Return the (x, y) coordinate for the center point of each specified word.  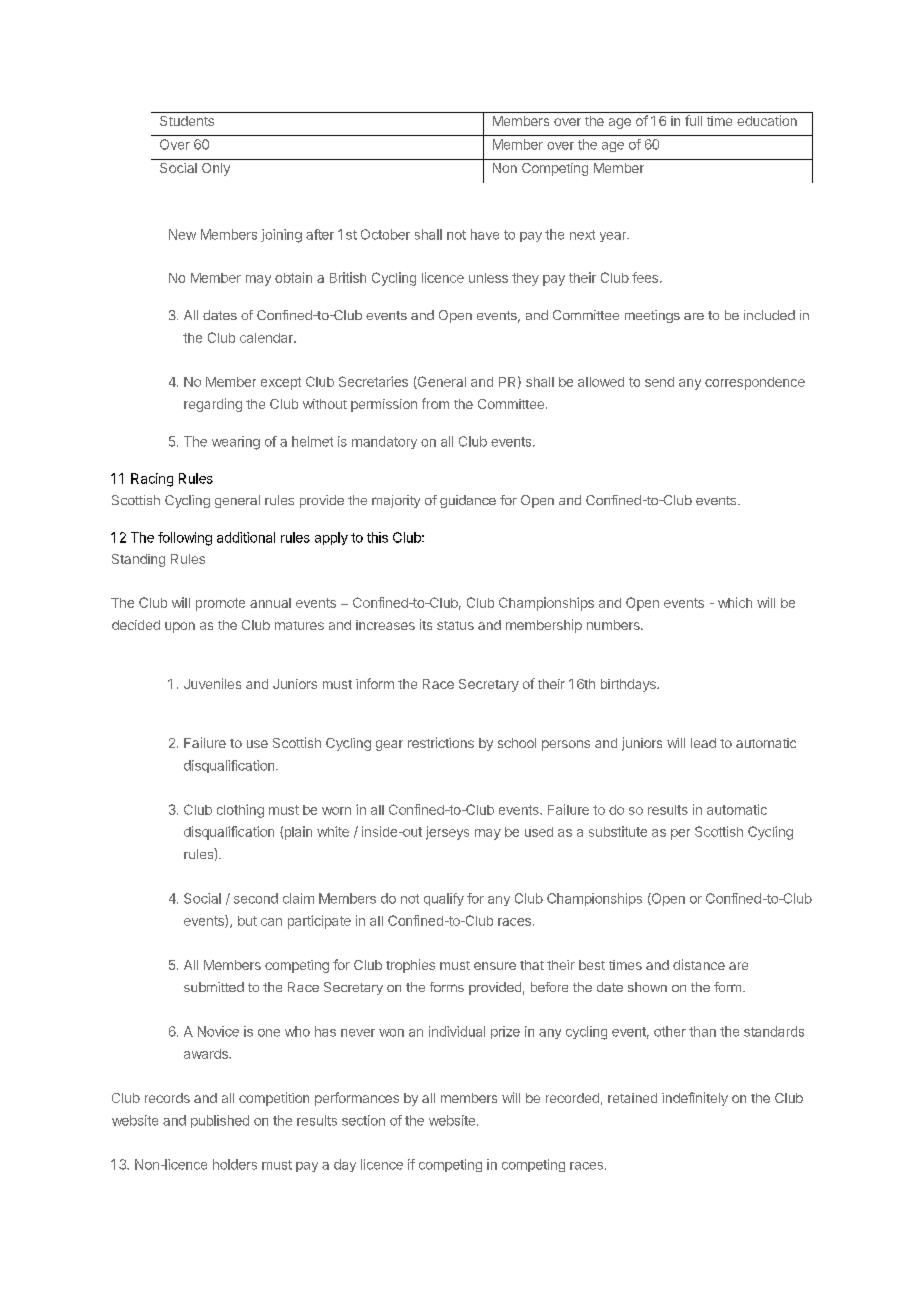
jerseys (447, 833)
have (485, 234)
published (220, 1121)
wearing (236, 443)
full (693, 120)
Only (216, 169)
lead (703, 743)
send (659, 382)
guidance (468, 501)
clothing (240, 811)
